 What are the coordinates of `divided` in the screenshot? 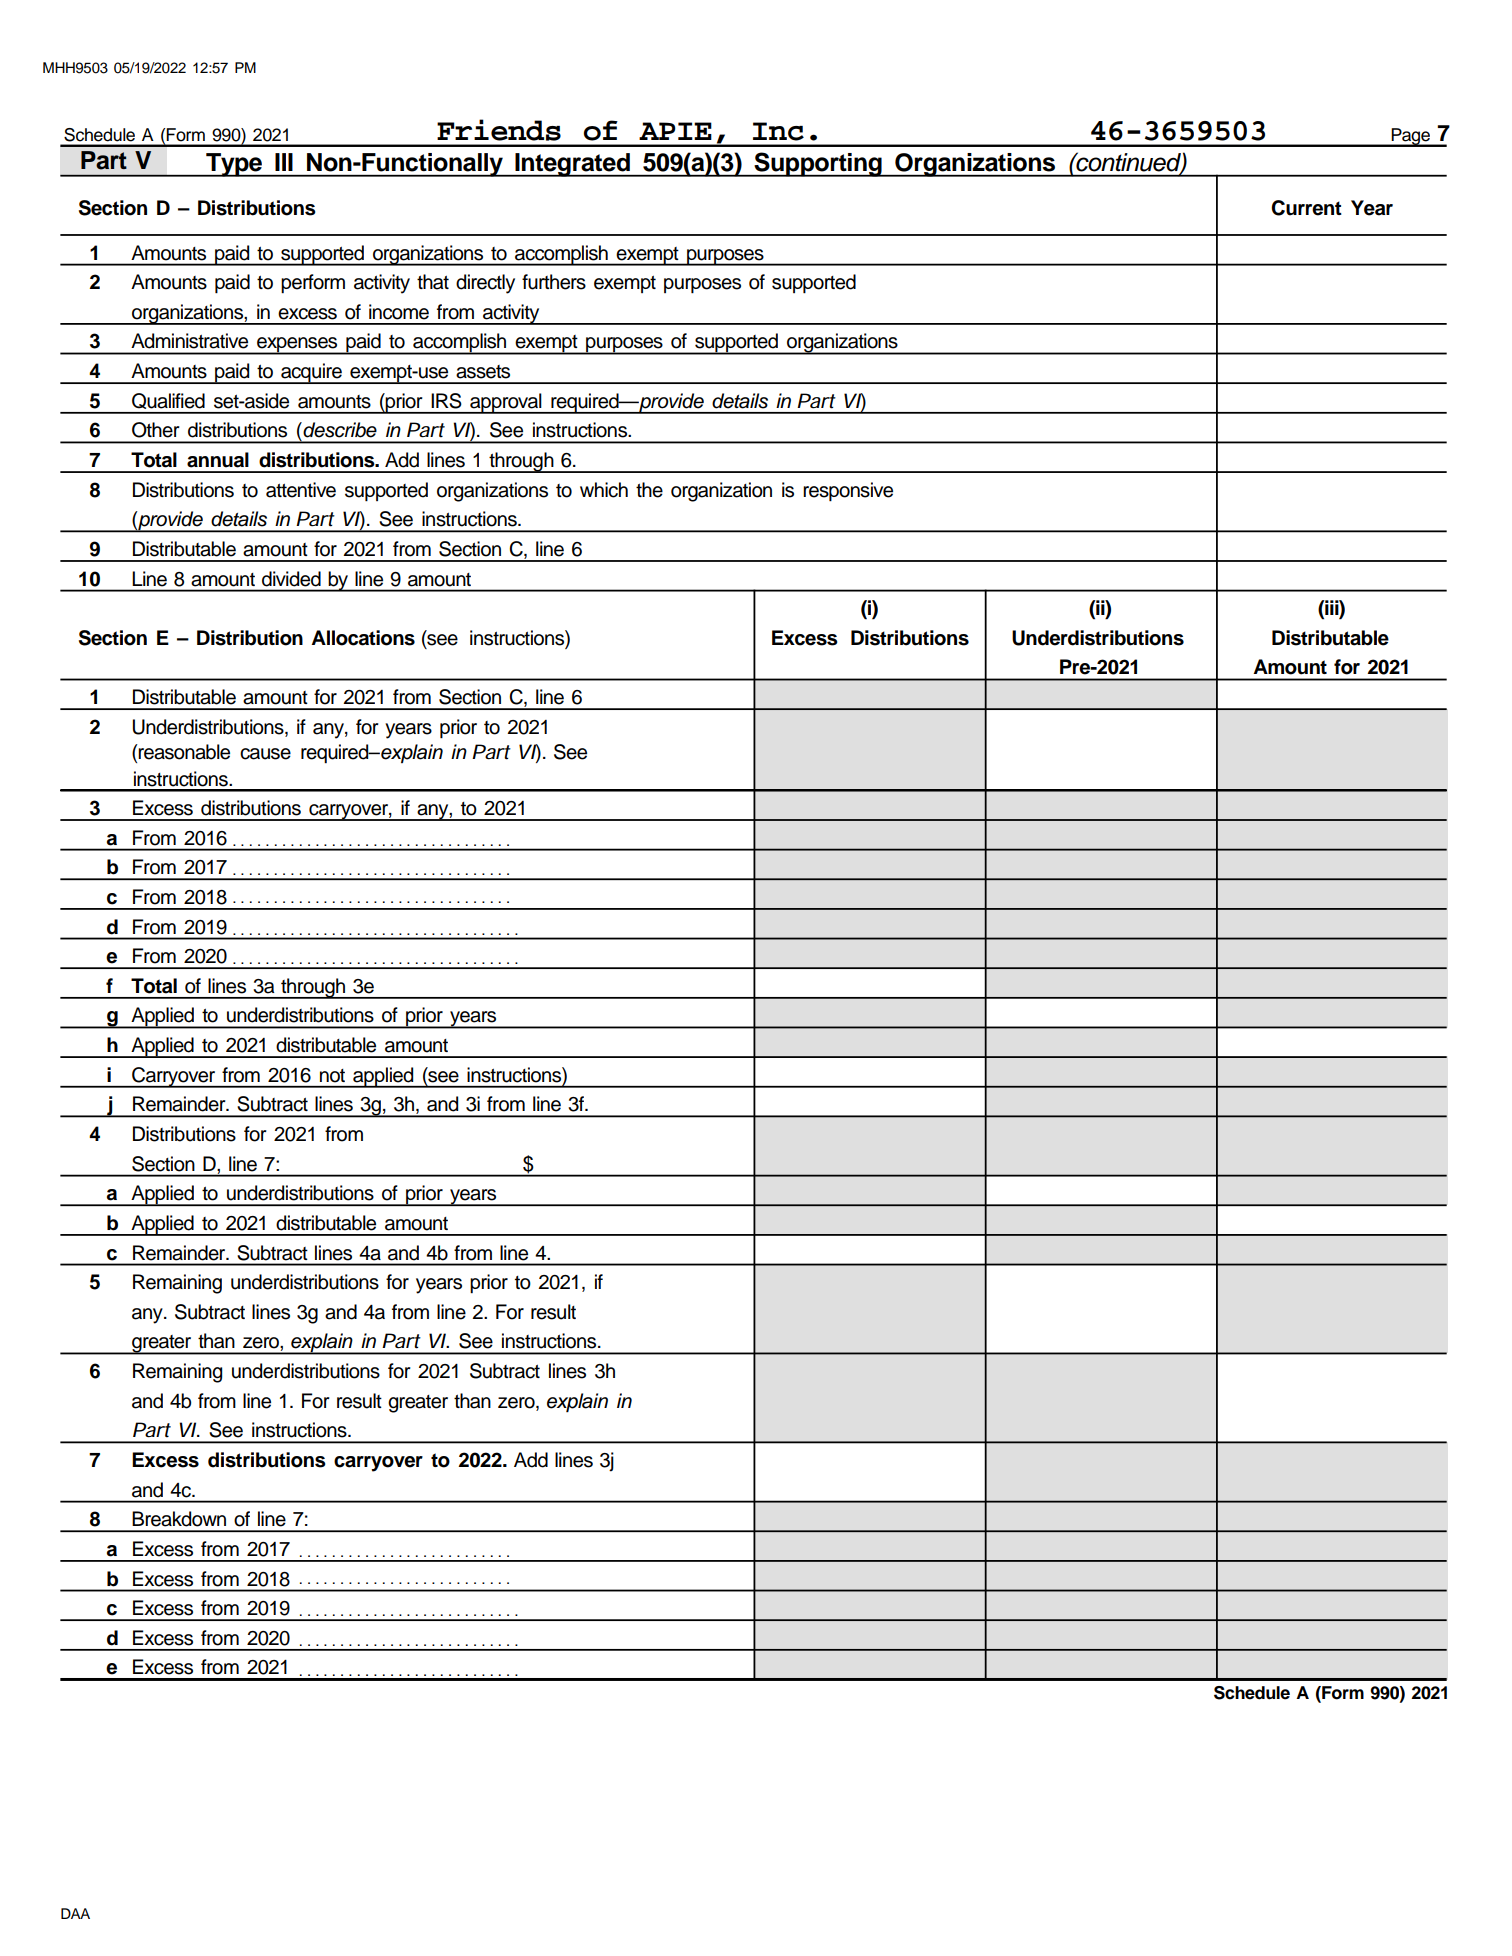 It's located at (291, 579).
